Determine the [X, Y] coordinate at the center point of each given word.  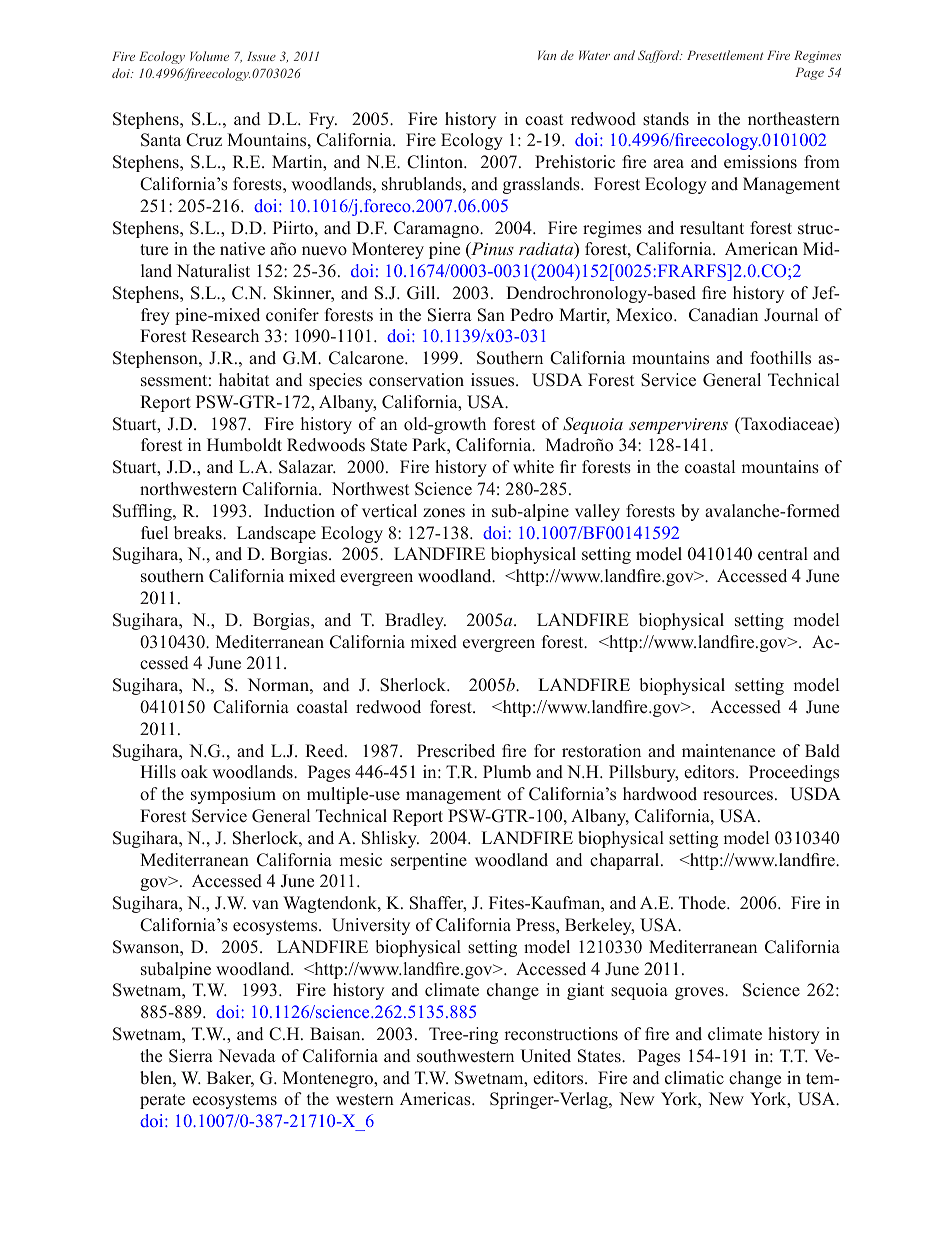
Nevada [247, 1056]
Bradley [415, 621]
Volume [209, 56]
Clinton [436, 162]
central [783, 554]
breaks [199, 533]
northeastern [794, 119]
